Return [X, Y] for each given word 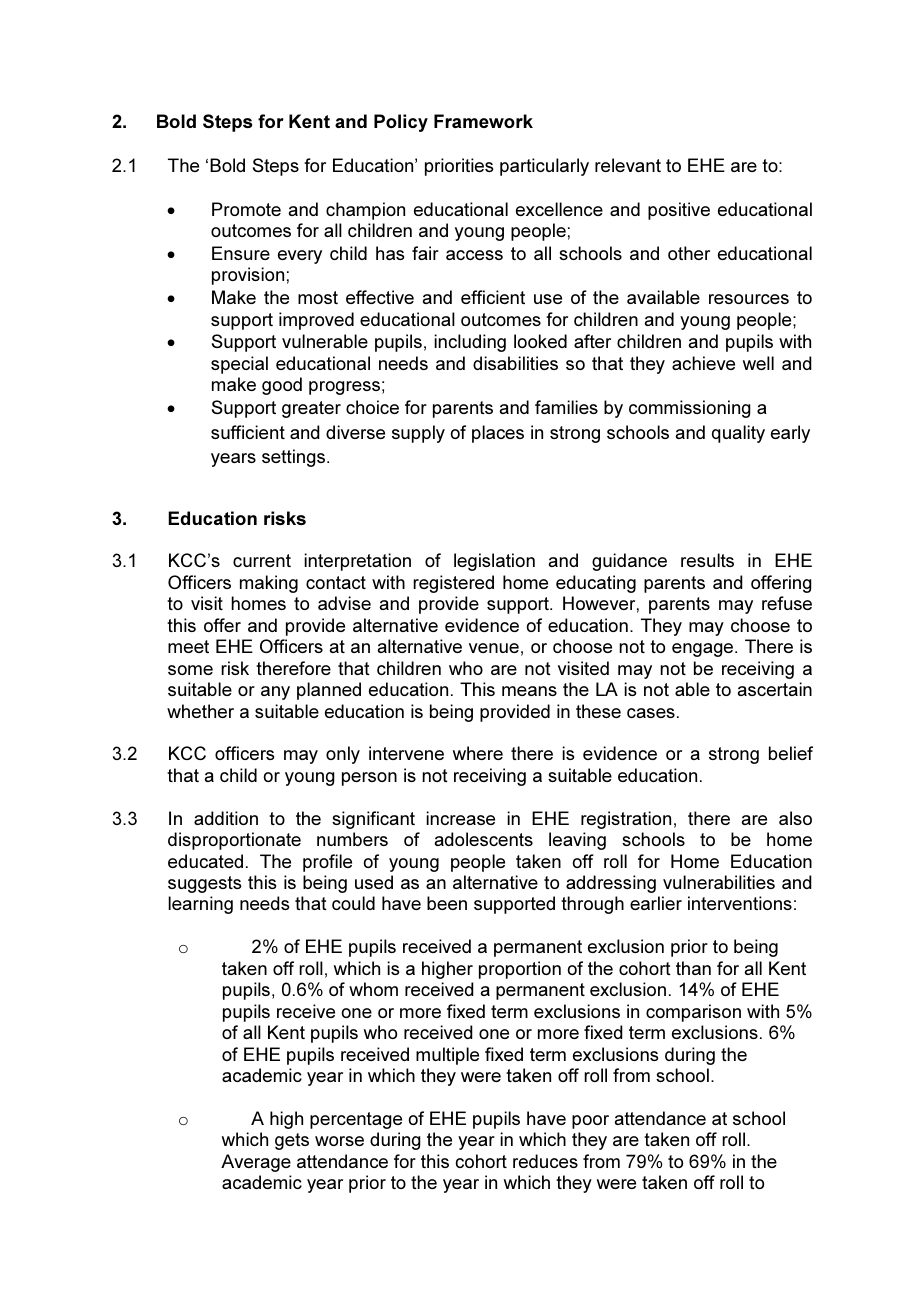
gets [292, 1141]
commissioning [690, 409]
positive [679, 211]
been [447, 903]
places [498, 434]
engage [704, 650]
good [282, 386]
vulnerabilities [719, 882]
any [275, 693]
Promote [246, 209]
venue [494, 648]
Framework [483, 121]
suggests [205, 884]
